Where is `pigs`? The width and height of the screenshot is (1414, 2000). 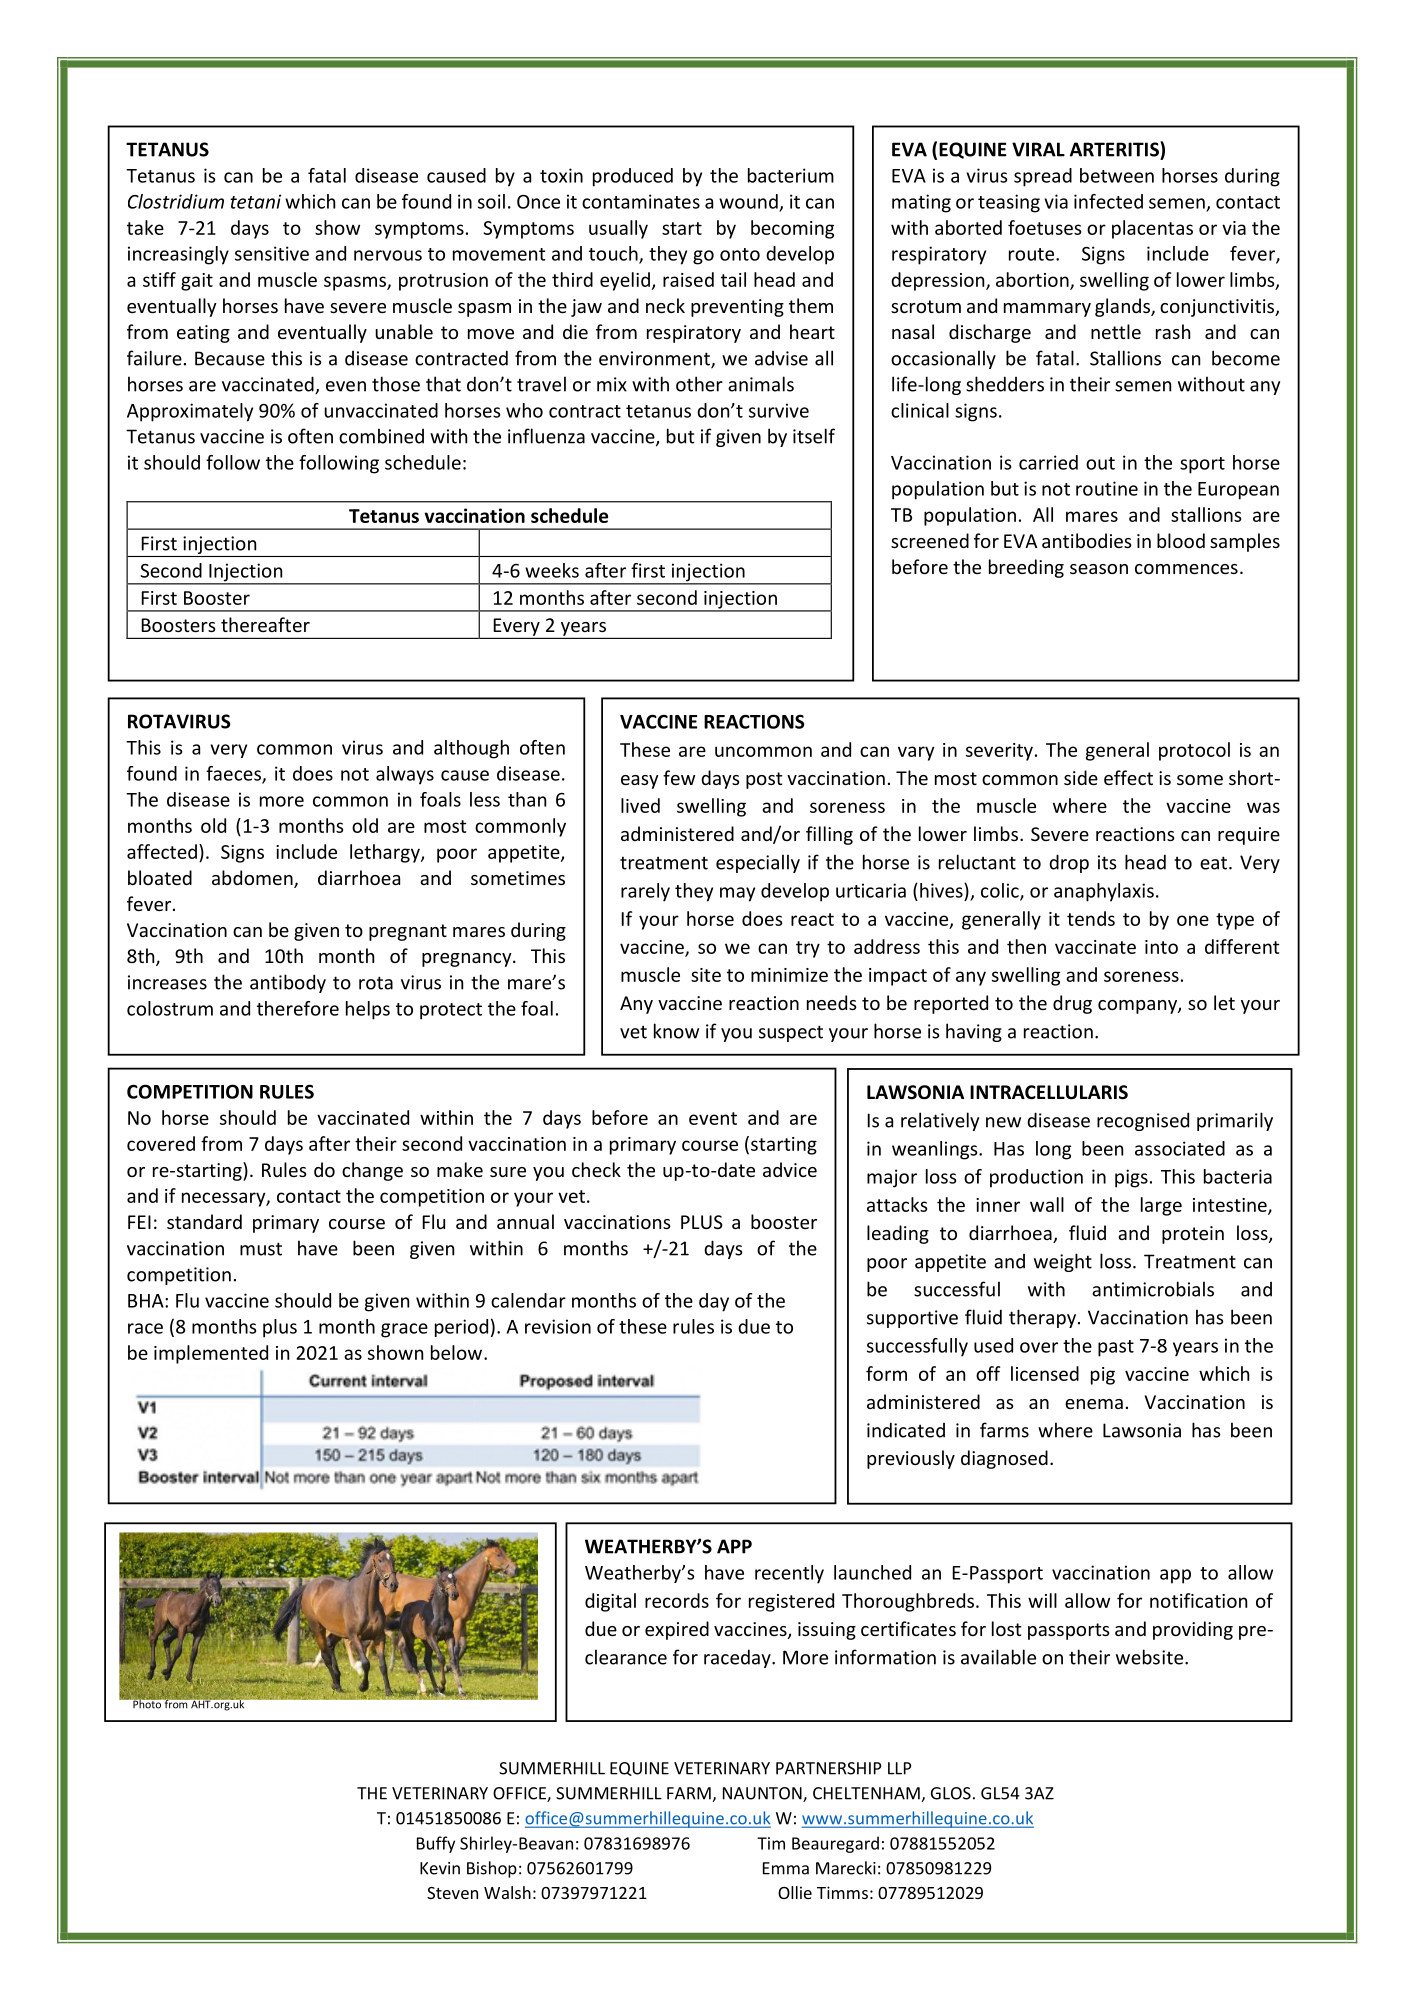
pigs is located at coordinates (1131, 1178).
